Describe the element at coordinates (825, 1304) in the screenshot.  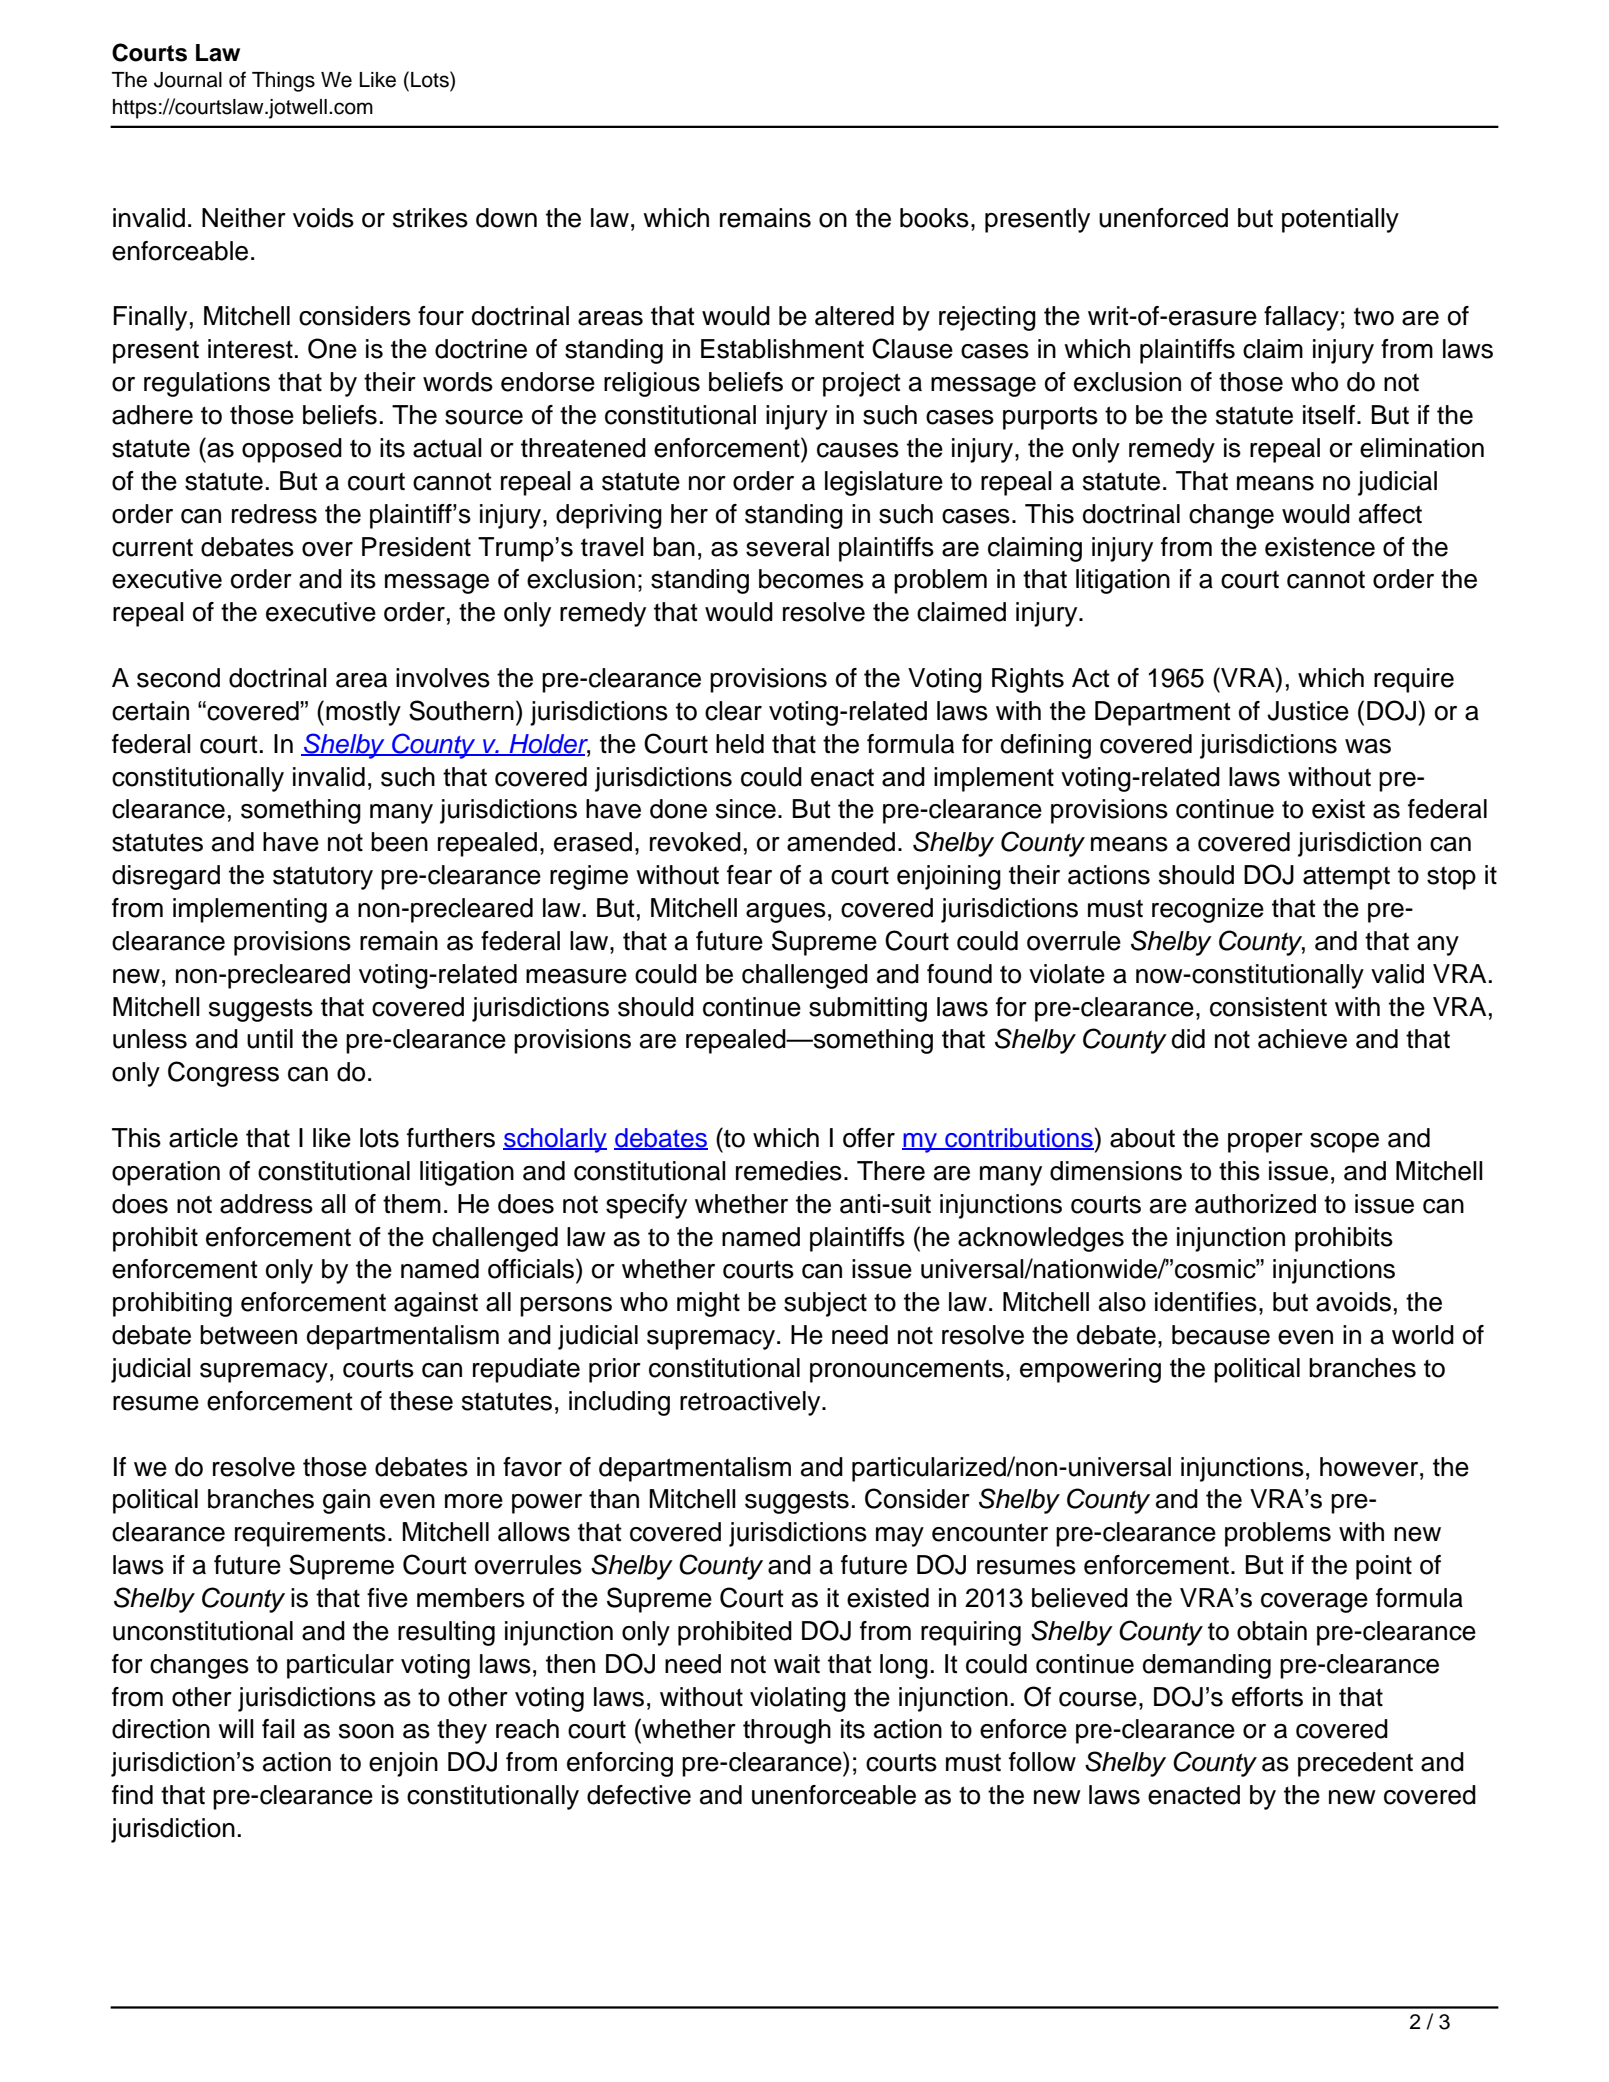
I see `subject` at that location.
